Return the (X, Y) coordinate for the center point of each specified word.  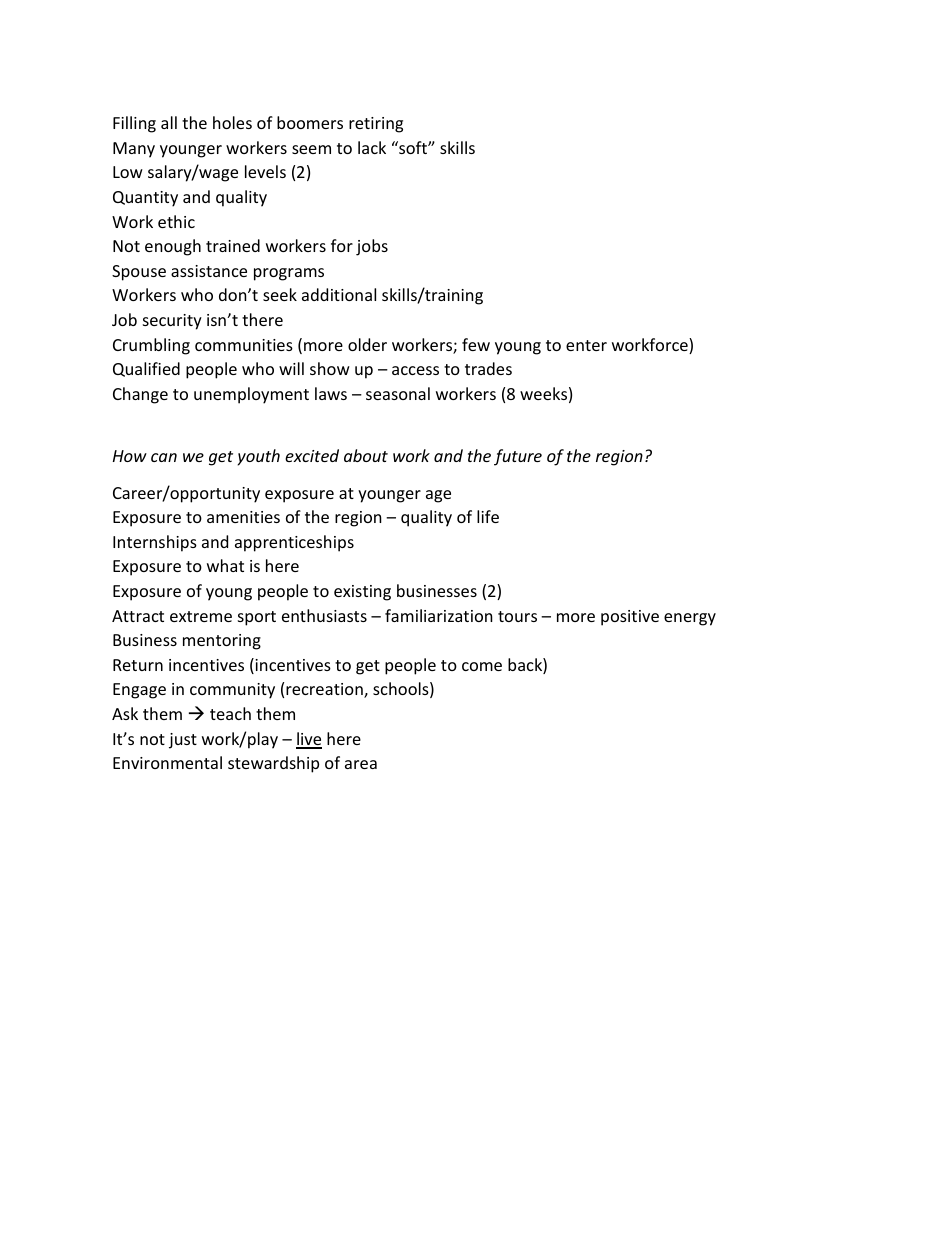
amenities (243, 517)
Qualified (146, 369)
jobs (372, 247)
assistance (209, 271)
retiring (376, 125)
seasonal (398, 393)
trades (488, 368)
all (169, 122)
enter (586, 345)
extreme (201, 616)
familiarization (439, 615)
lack (372, 147)
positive (630, 618)
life (488, 516)
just (183, 741)
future (518, 457)
